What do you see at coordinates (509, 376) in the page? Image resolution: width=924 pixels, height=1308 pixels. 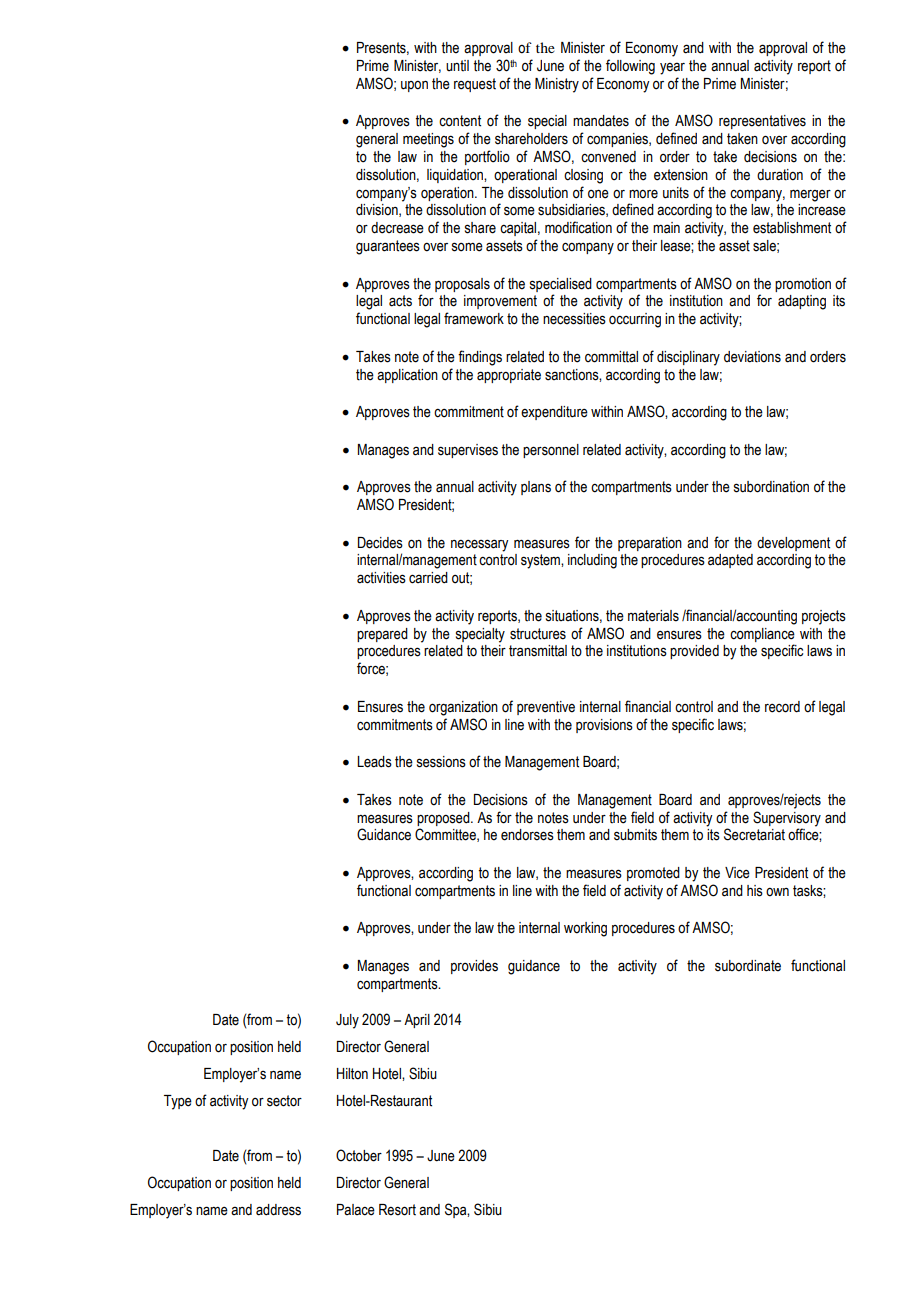 I see `appropriate` at bounding box center [509, 376].
